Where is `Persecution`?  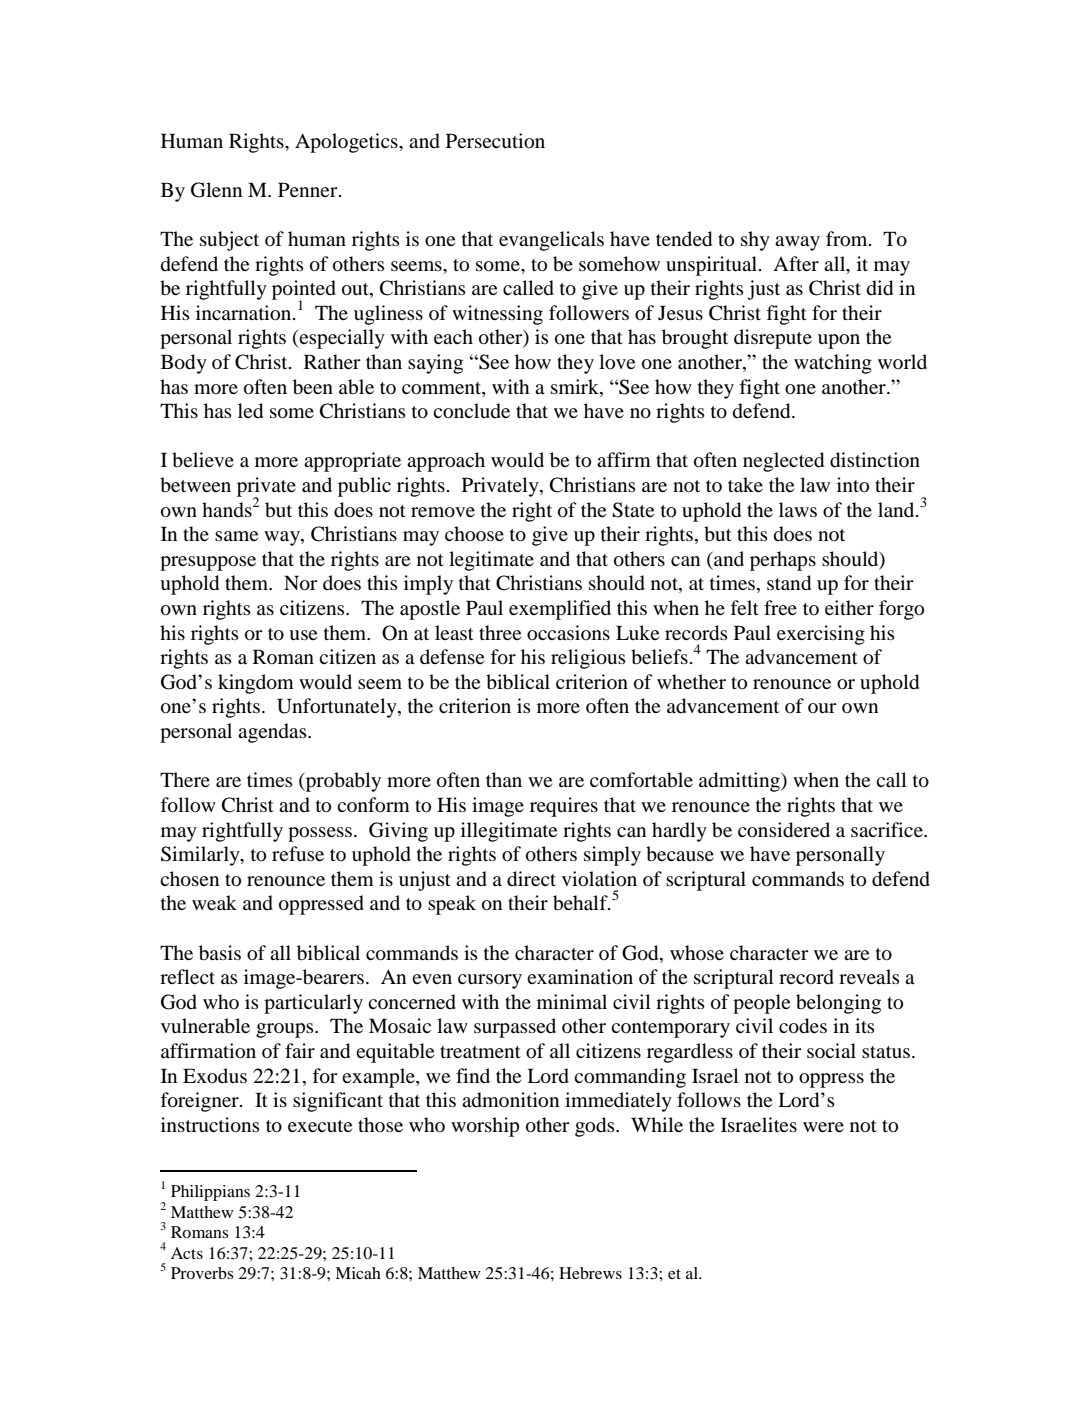 Persecution is located at coordinates (495, 141).
